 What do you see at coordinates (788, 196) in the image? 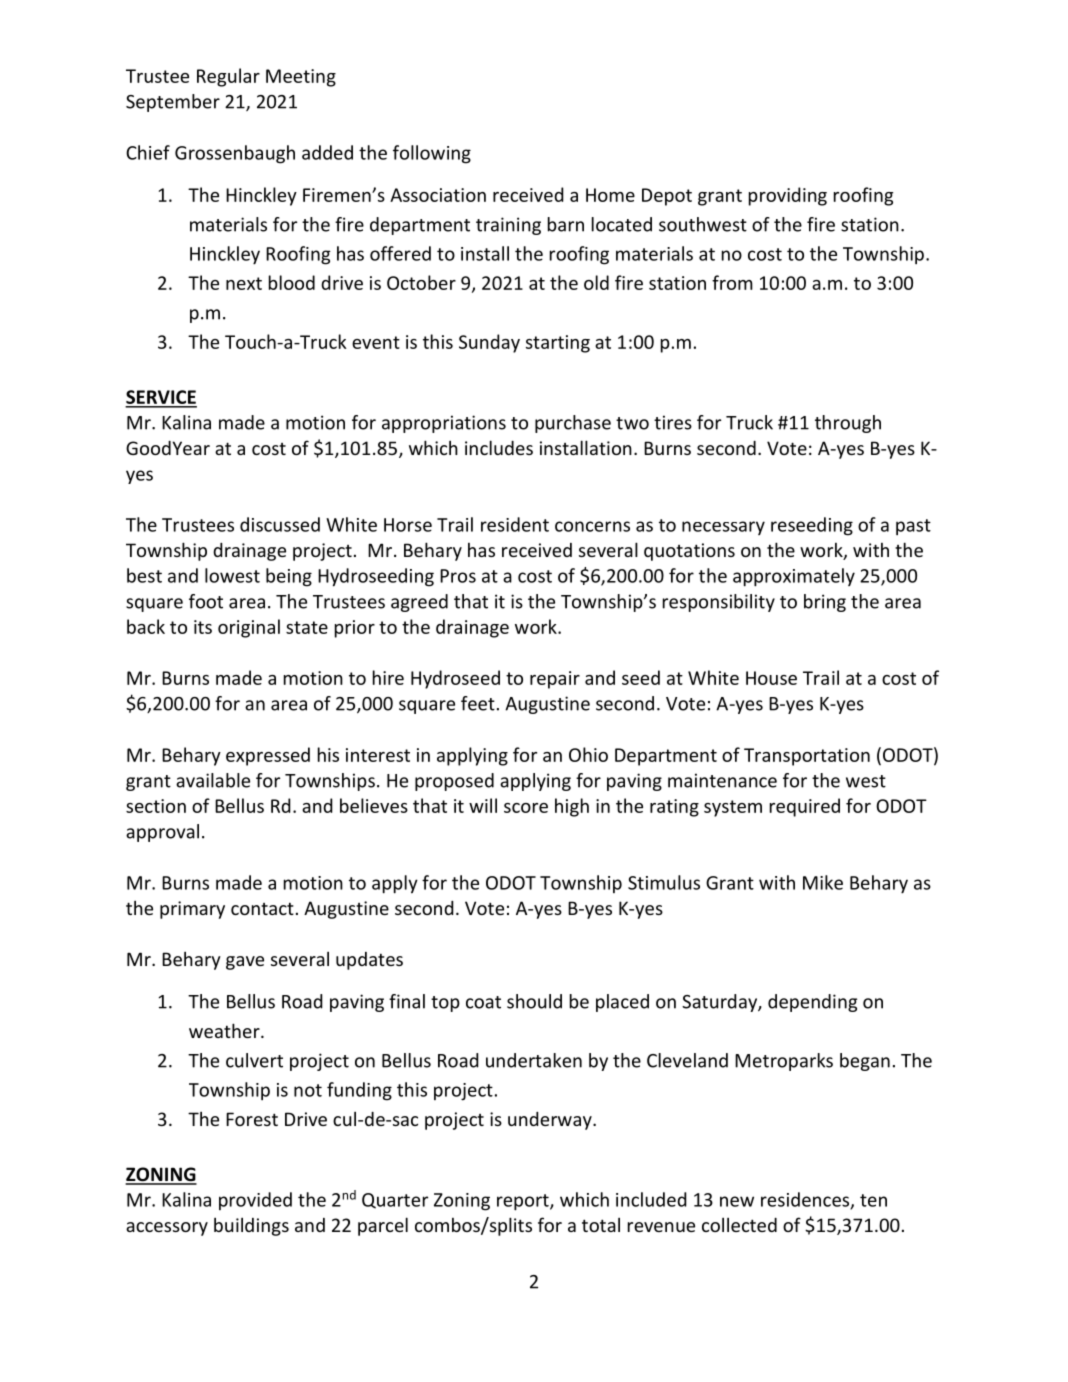
I see `providing` at bounding box center [788, 196].
